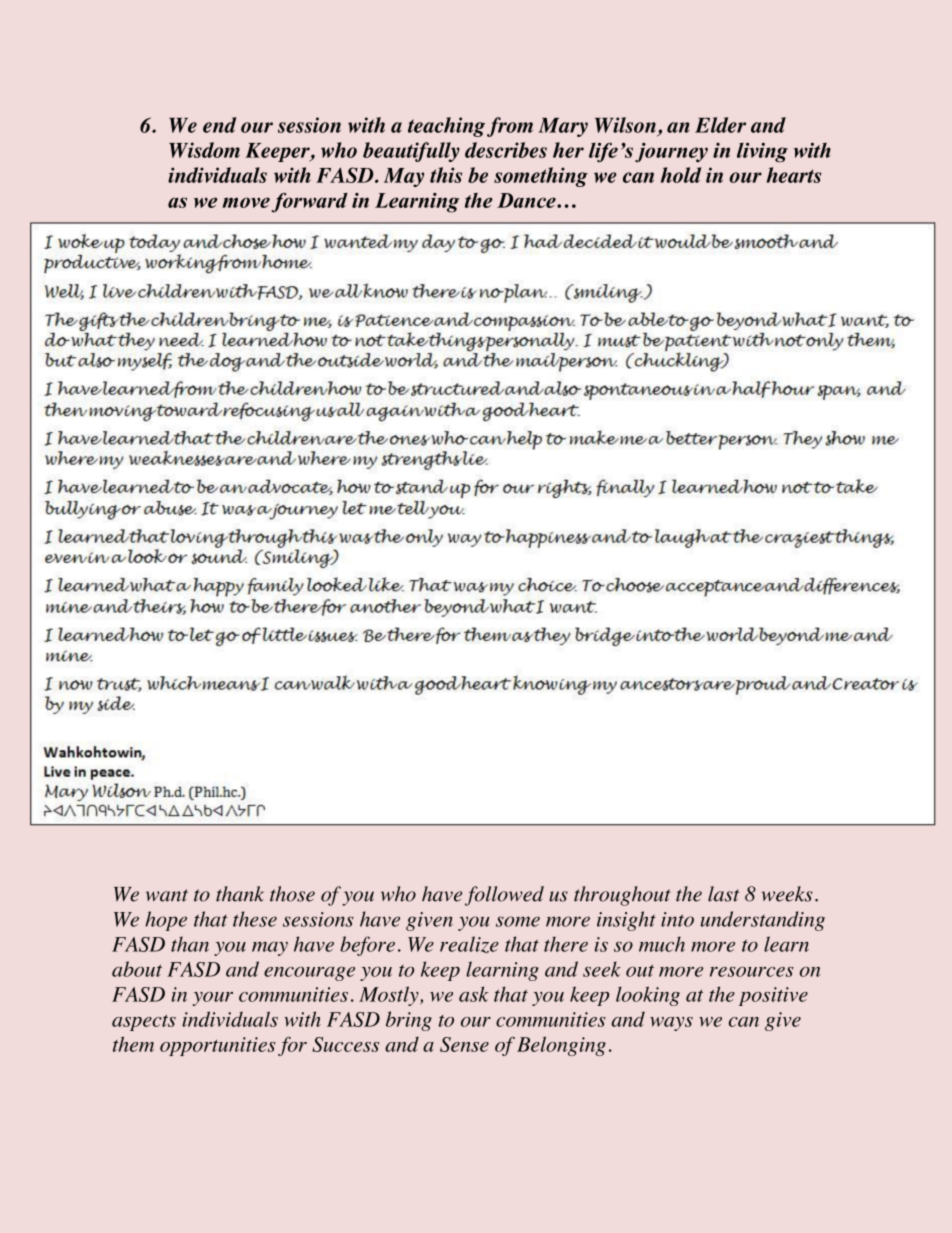 Image resolution: width=952 pixels, height=1233 pixels. Describe the element at coordinates (527, 200) in the screenshot. I see `Dance` at that location.
